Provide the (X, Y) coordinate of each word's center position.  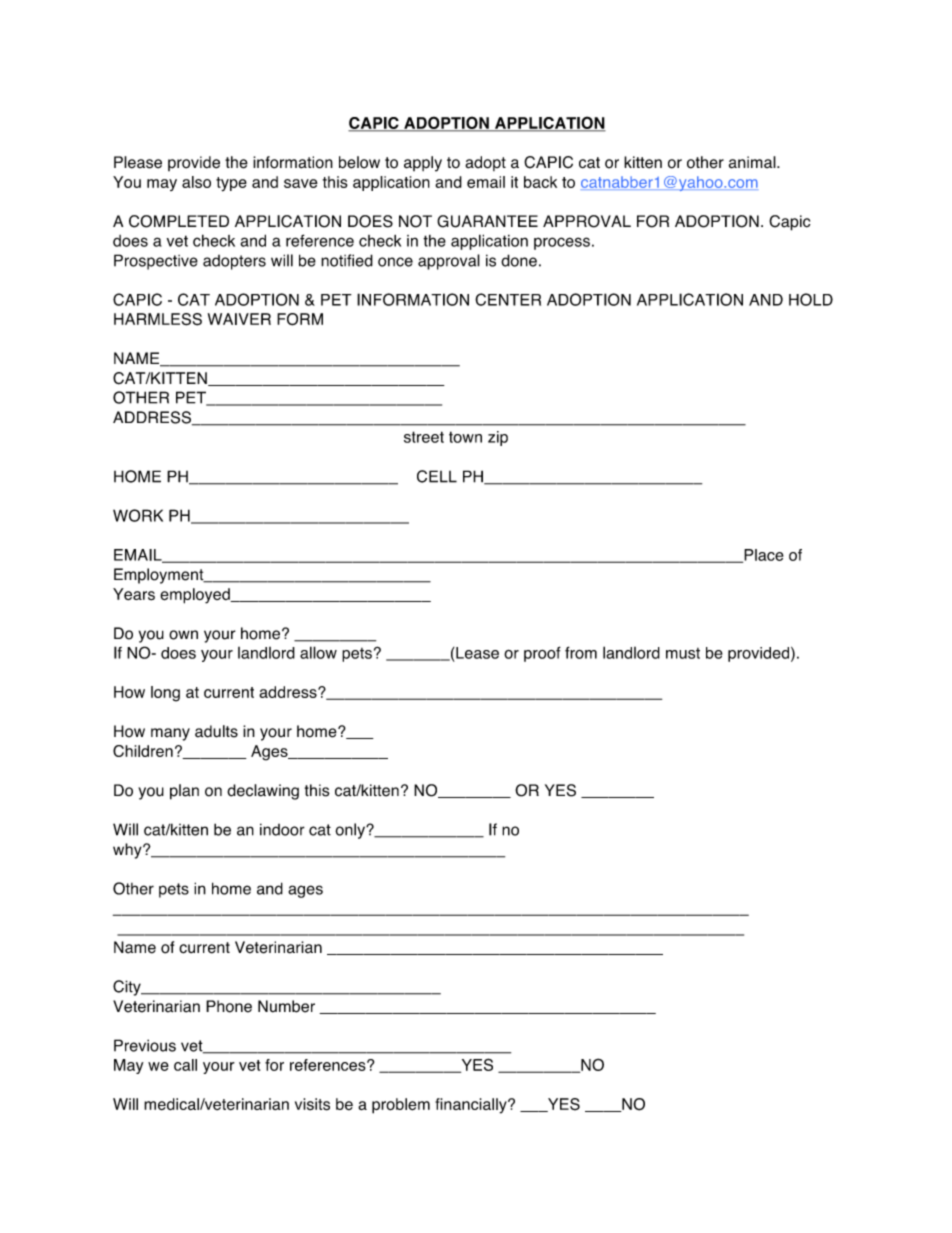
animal (753, 162)
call (185, 1065)
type (231, 184)
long (165, 694)
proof (542, 654)
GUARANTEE (487, 221)
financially (472, 1106)
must (683, 653)
